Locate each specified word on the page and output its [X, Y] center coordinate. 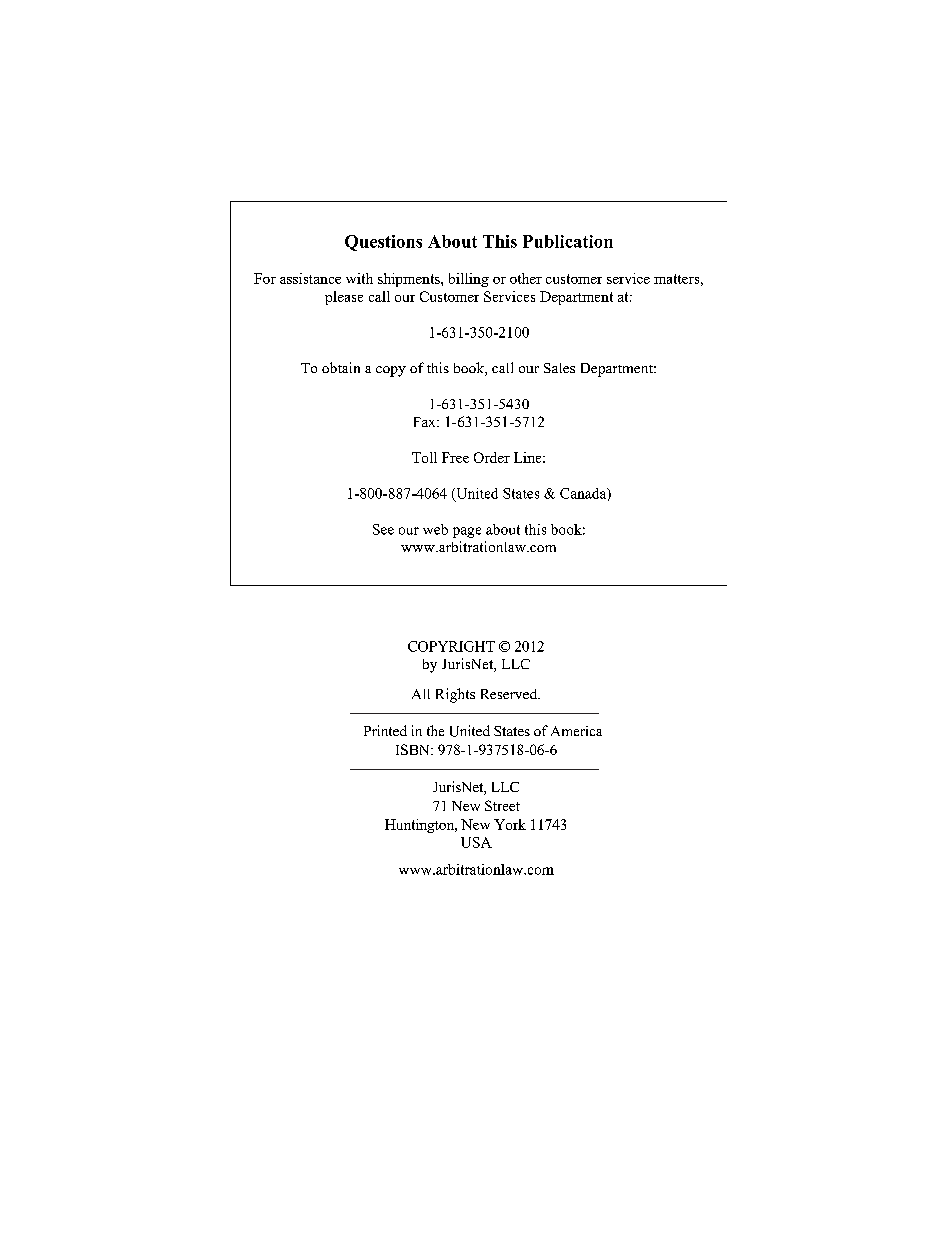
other [526, 278]
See [383, 529]
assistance [310, 278]
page [467, 532]
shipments [410, 280]
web [435, 529]
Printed [385, 730]
